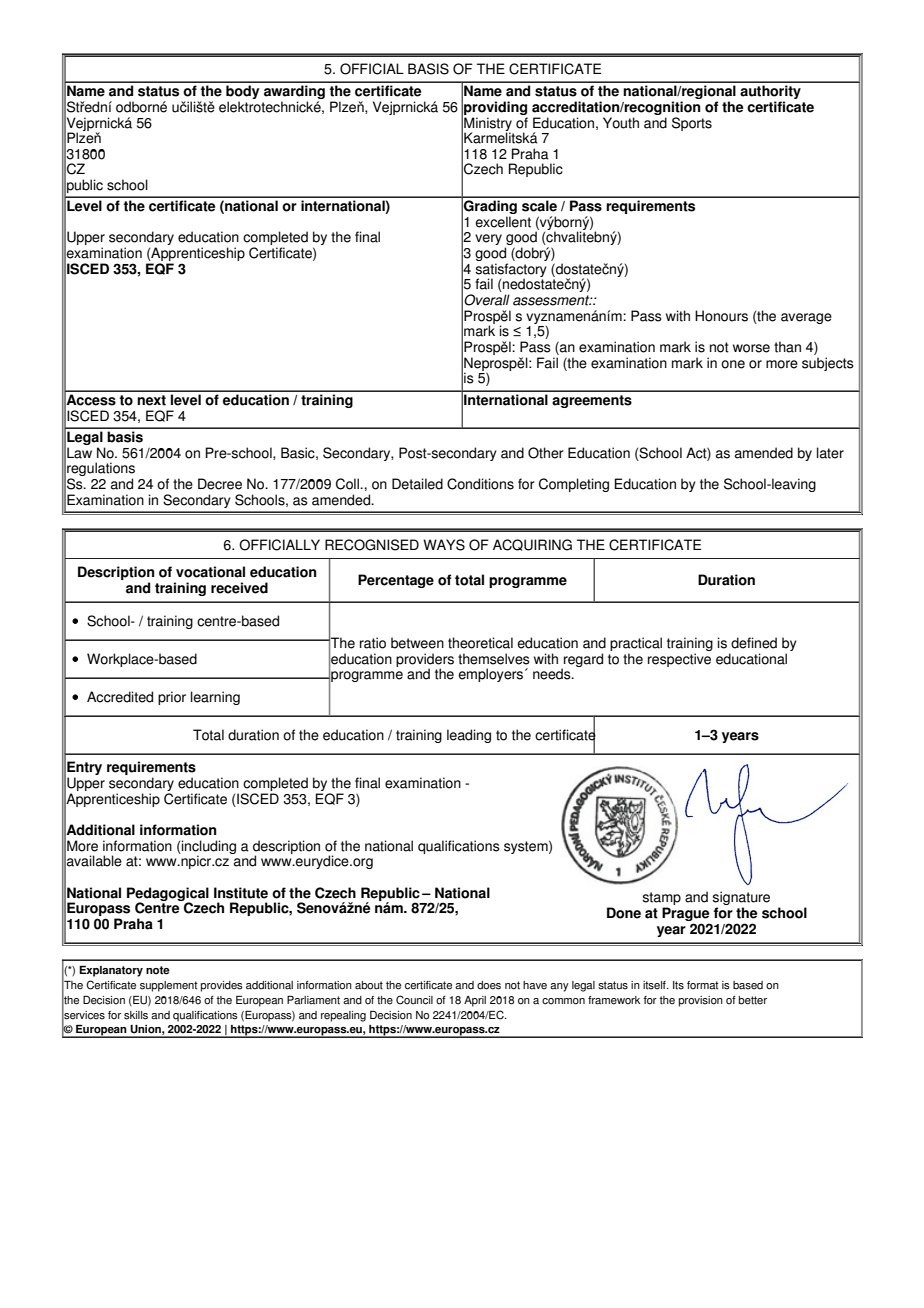 The height and width of the screenshot is (1308, 924). I want to click on excellent, so click(503, 222).
